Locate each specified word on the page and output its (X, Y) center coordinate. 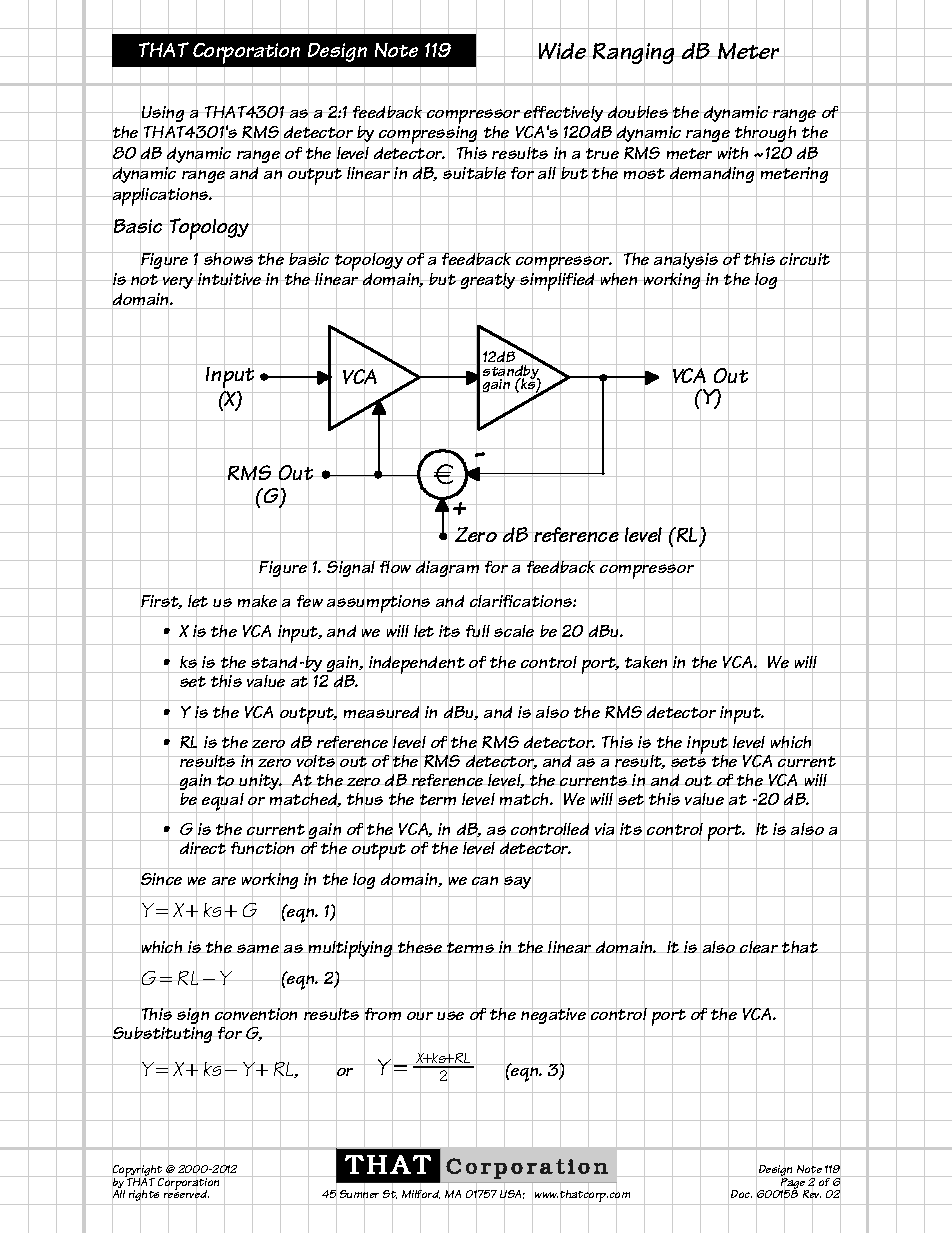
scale (514, 632)
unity (260, 782)
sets (689, 762)
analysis (686, 260)
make (257, 601)
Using (163, 114)
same (258, 949)
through (766, 134)
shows (228, 259)
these (420, 947)
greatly (488, 281)
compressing (429, 136)
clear (759, 947)
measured (382, 712)
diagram (447, 569)
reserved (186, 1195)
